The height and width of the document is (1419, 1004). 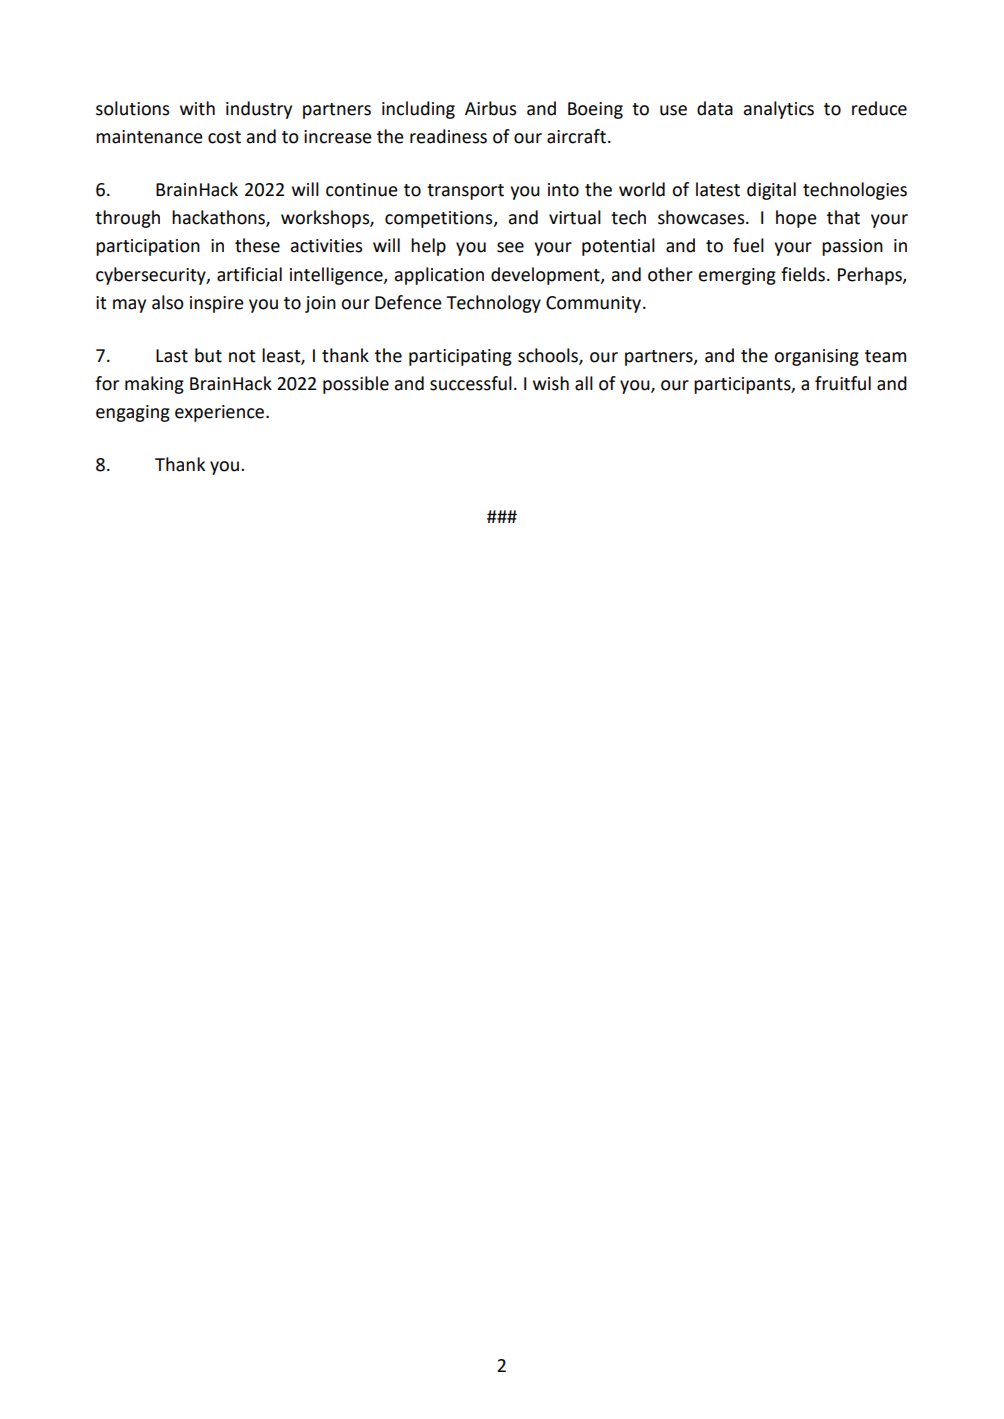 What do you see at coordinates (771, 191) in the document?
I see `digital` at bounding box center [771, 191].
